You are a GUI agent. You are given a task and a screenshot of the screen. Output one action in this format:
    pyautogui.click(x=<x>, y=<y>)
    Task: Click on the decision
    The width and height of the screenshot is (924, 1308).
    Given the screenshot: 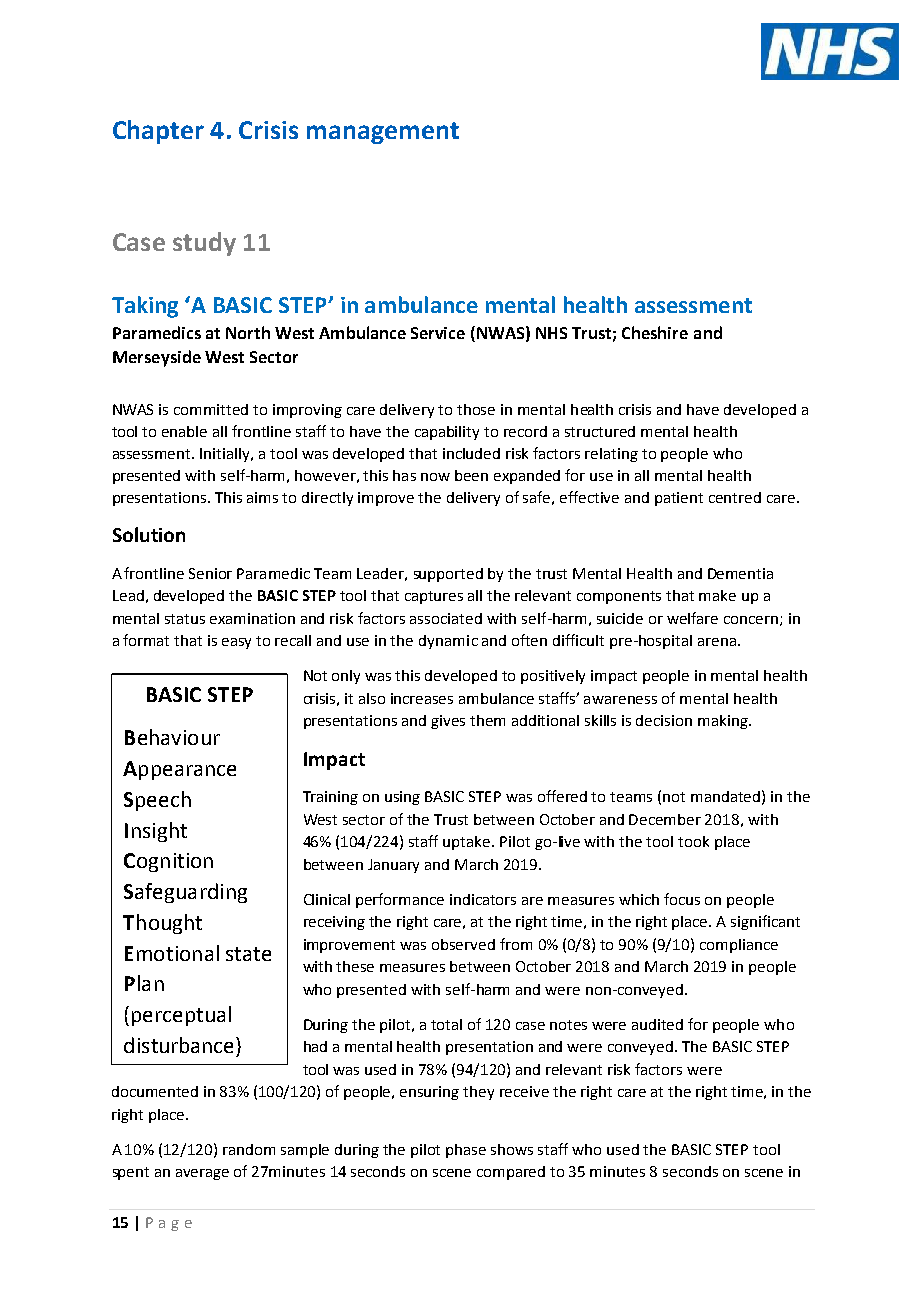 What is the action you would take?
    pyautogui.click(x=664, y=720)
